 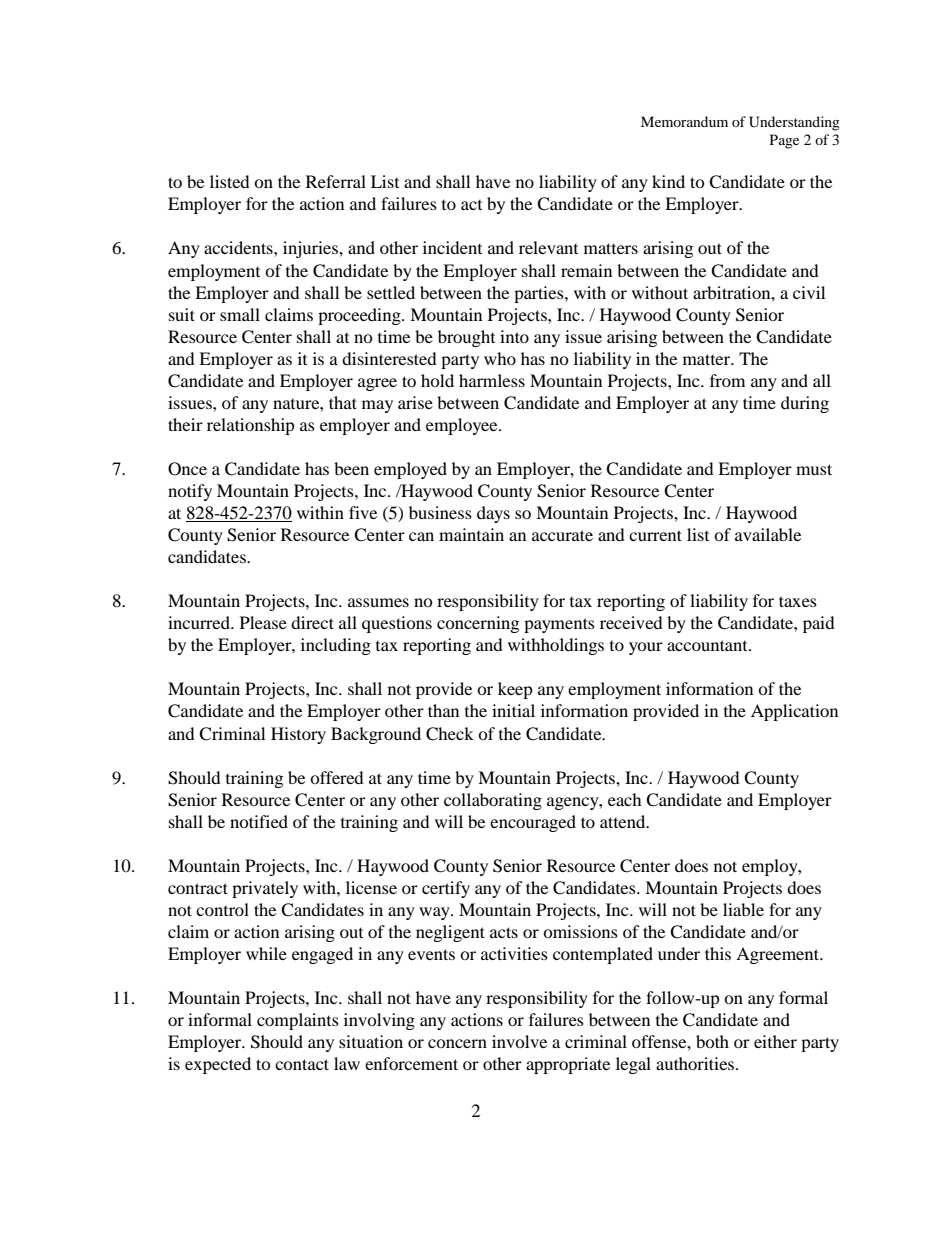 I want to click on both, so click(x=712, y=1041).
